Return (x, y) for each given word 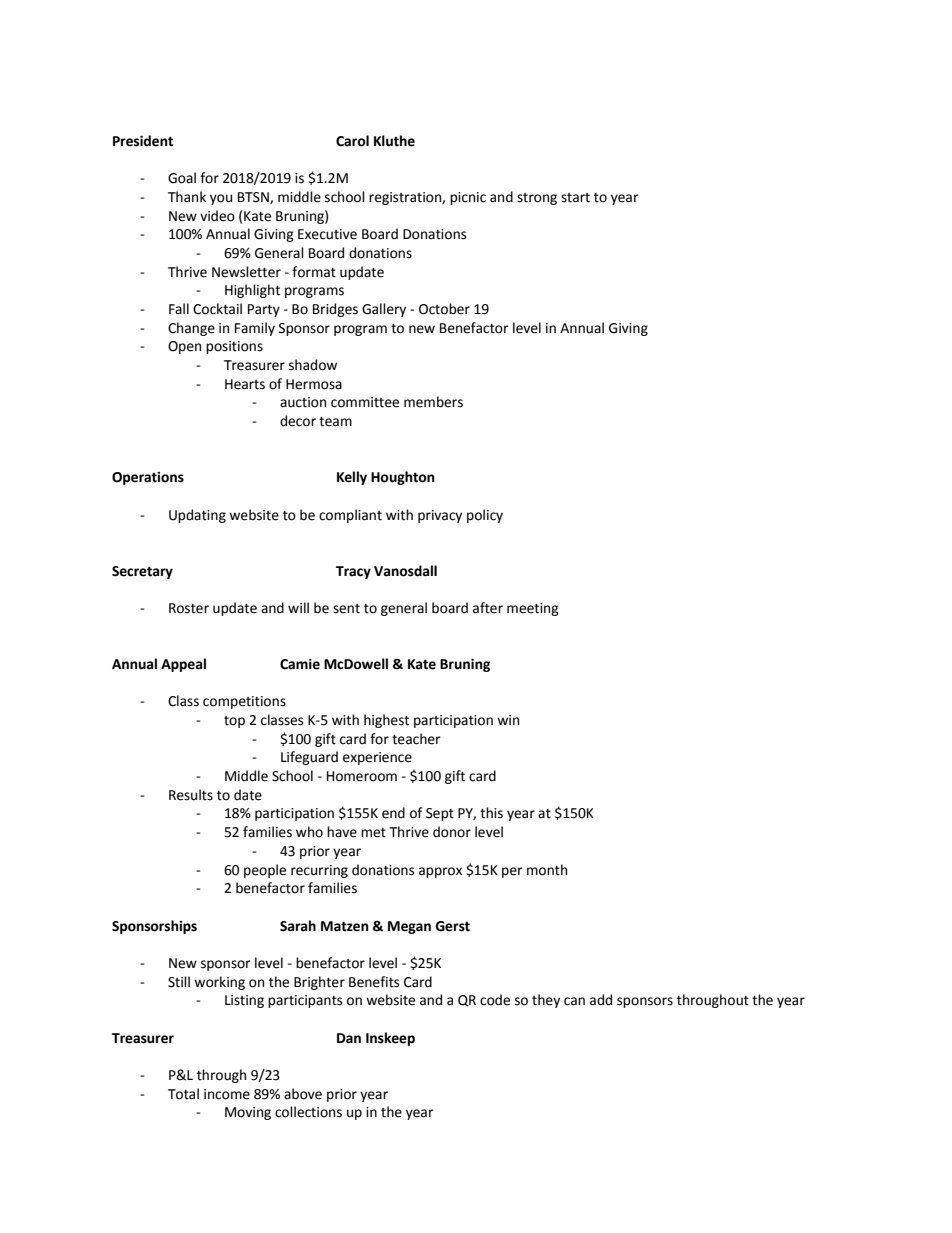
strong (537, 199)
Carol (352, 141)
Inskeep (390, 1039)
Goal (182, 178)
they (546, 1001)
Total (183, 1094)
